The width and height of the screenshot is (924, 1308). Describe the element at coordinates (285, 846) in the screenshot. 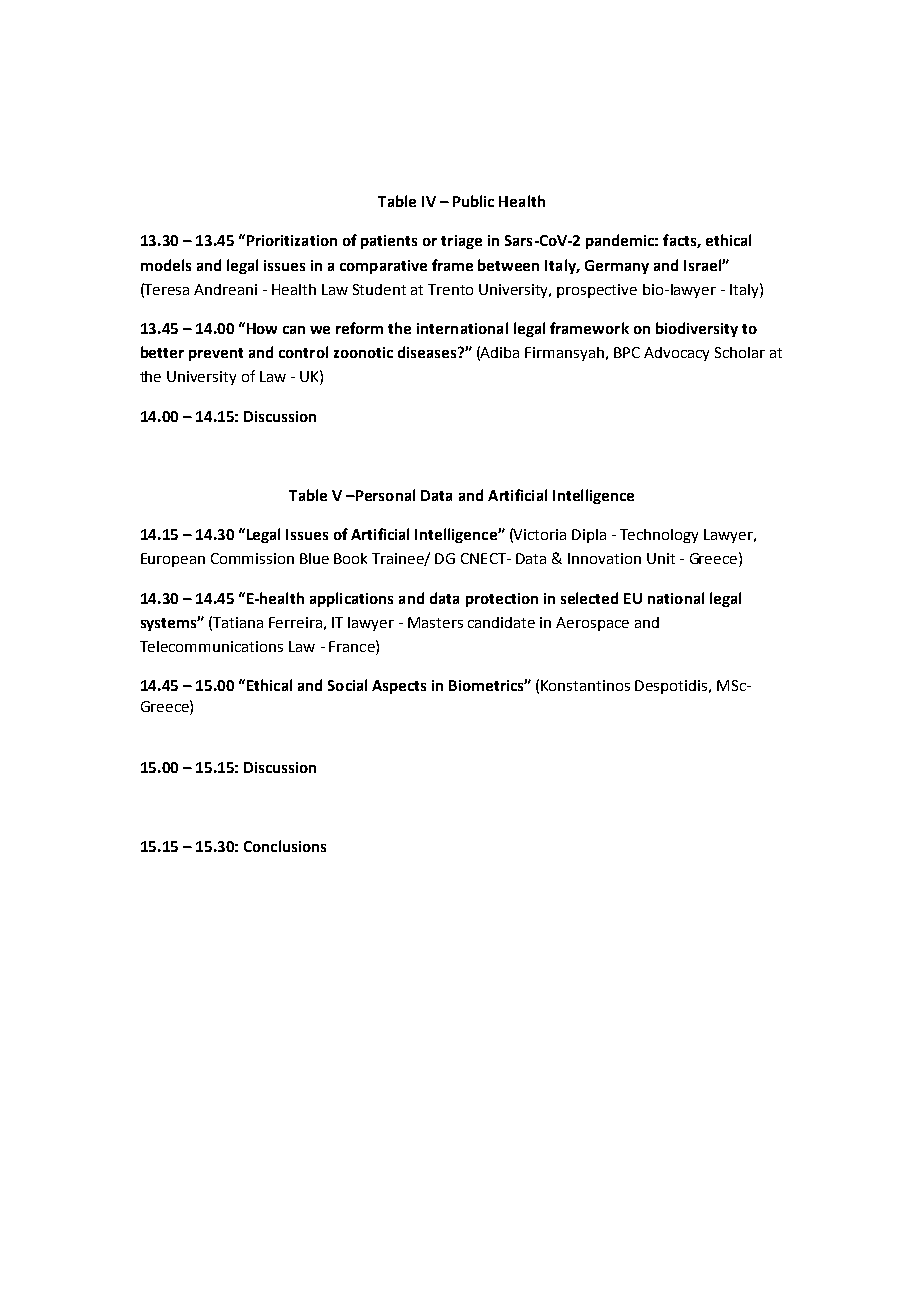

I see `Conclusions` at that location.
